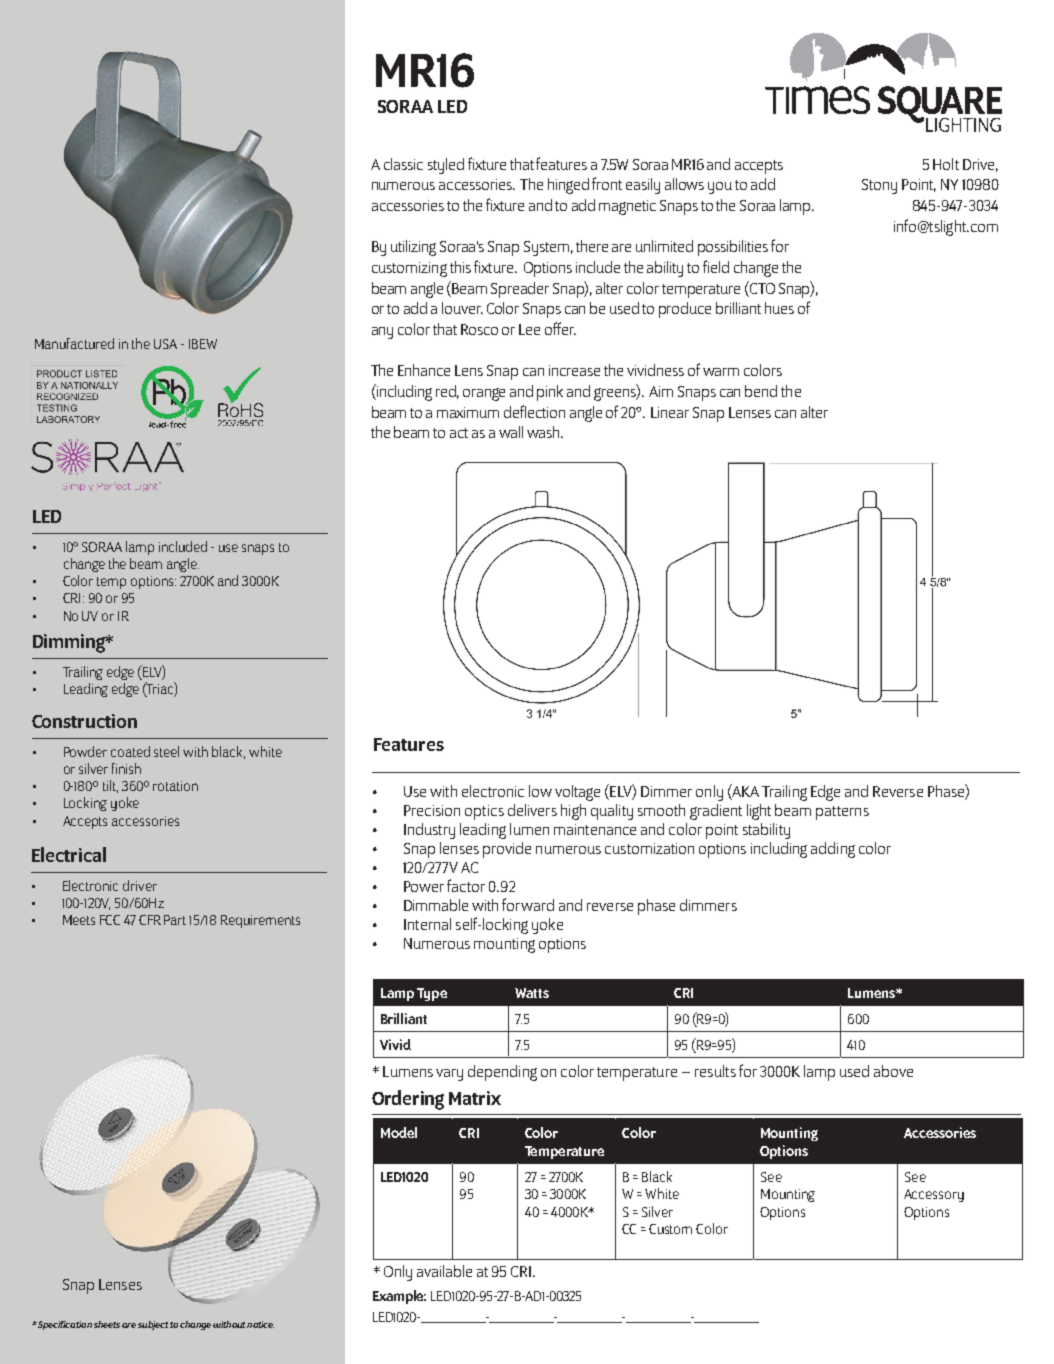 This image has height=1364, width=1054. Describe the element at coordinates (879, 186) in the image. I see `Stony` at that location.
